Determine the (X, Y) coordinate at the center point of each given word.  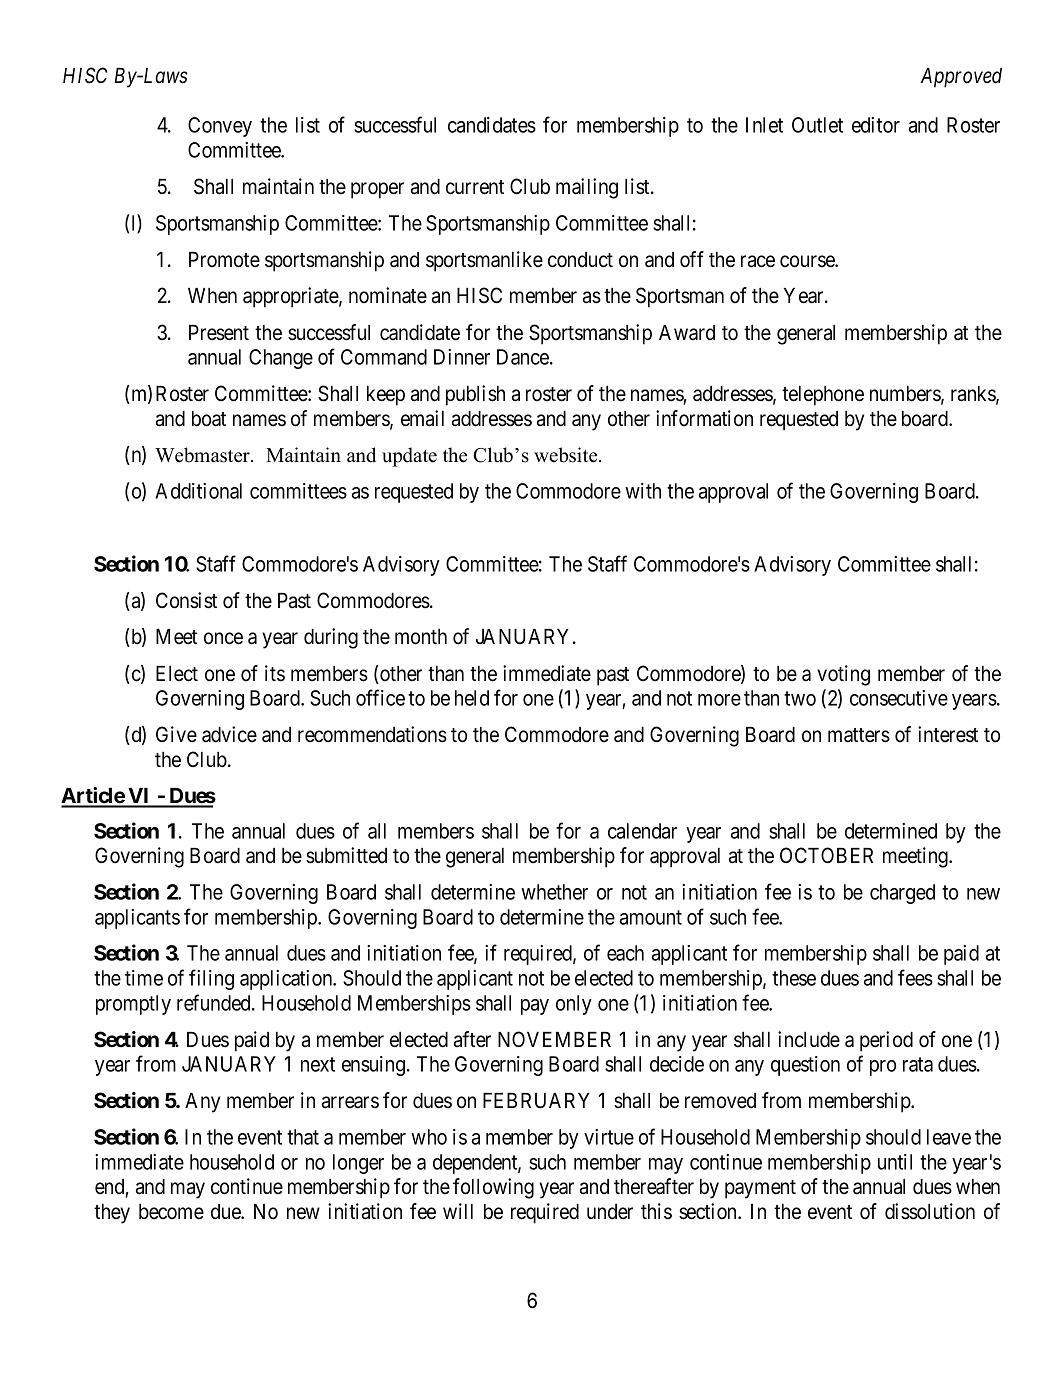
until (895, 1162)
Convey (220, 127)
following (493, 1188)
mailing (587, 188)
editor (876, 125)
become (171, 1212)
